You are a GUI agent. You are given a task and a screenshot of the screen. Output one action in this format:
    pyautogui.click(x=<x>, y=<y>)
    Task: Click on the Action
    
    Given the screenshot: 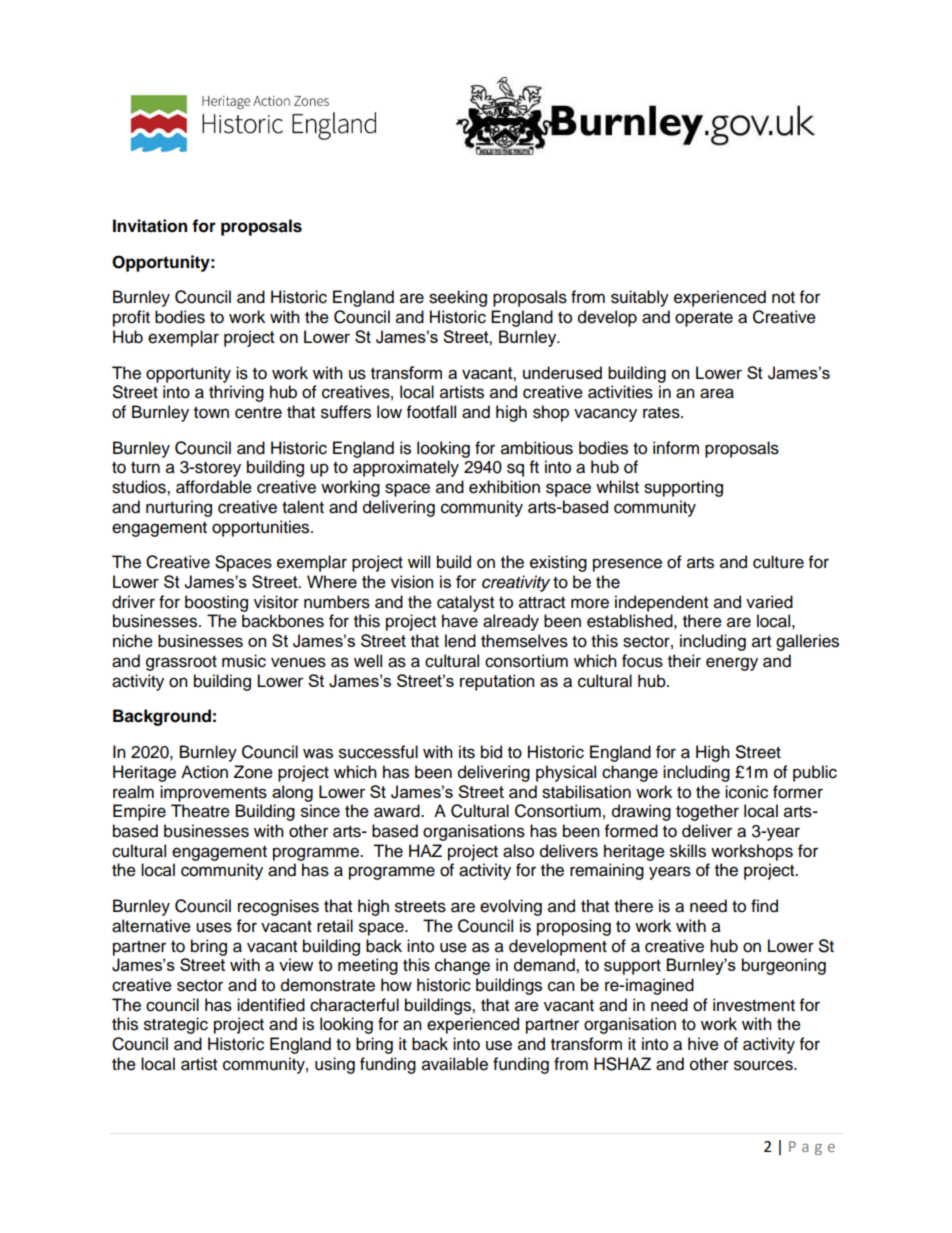 What is the action you would take?
    pyautogui.click(x=204, y=772)
